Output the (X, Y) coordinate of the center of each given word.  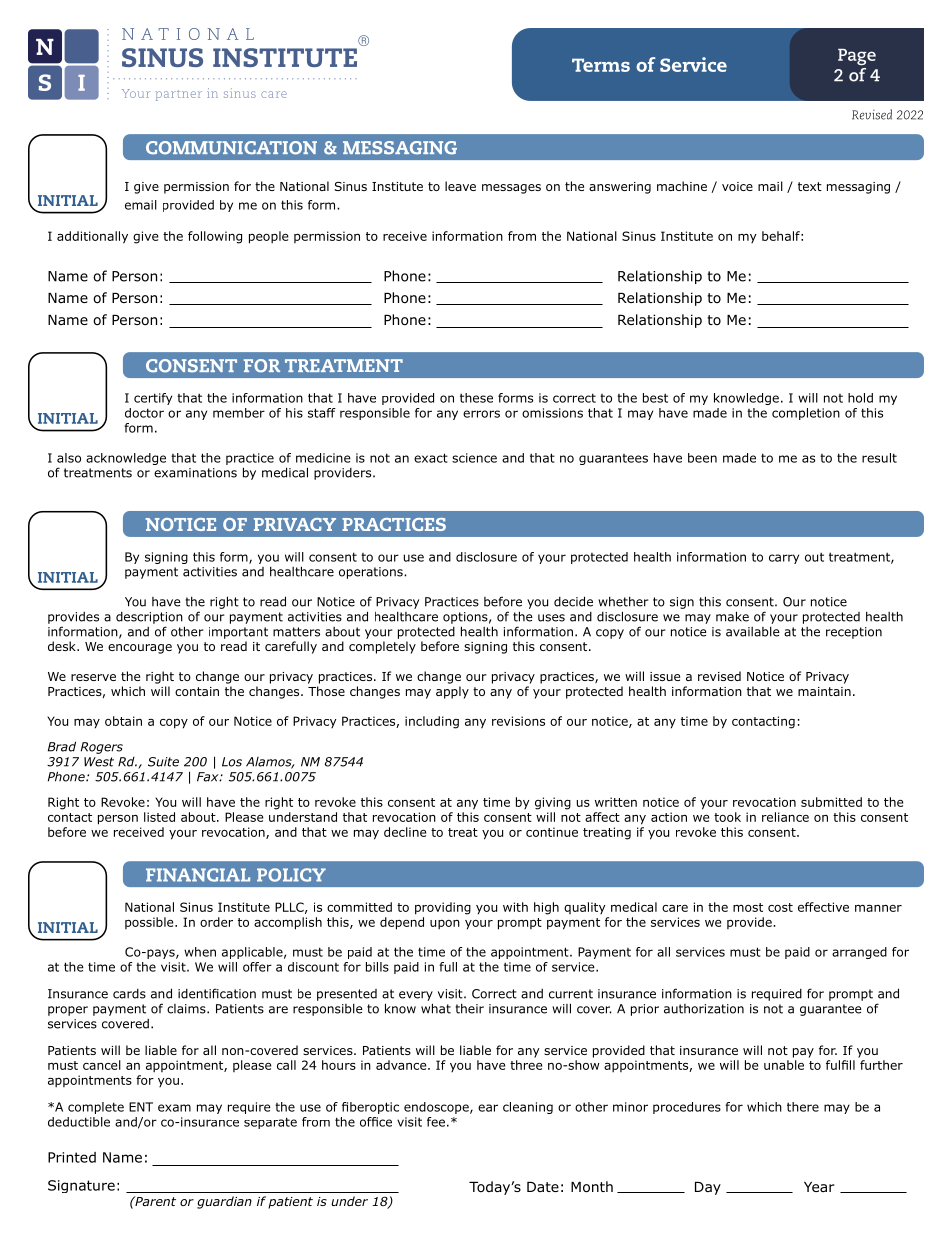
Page (857, 57)
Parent (154, 1201)
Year (819, 1187)
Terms (601, 65)
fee (436, 1122)
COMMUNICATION (231, 148)
